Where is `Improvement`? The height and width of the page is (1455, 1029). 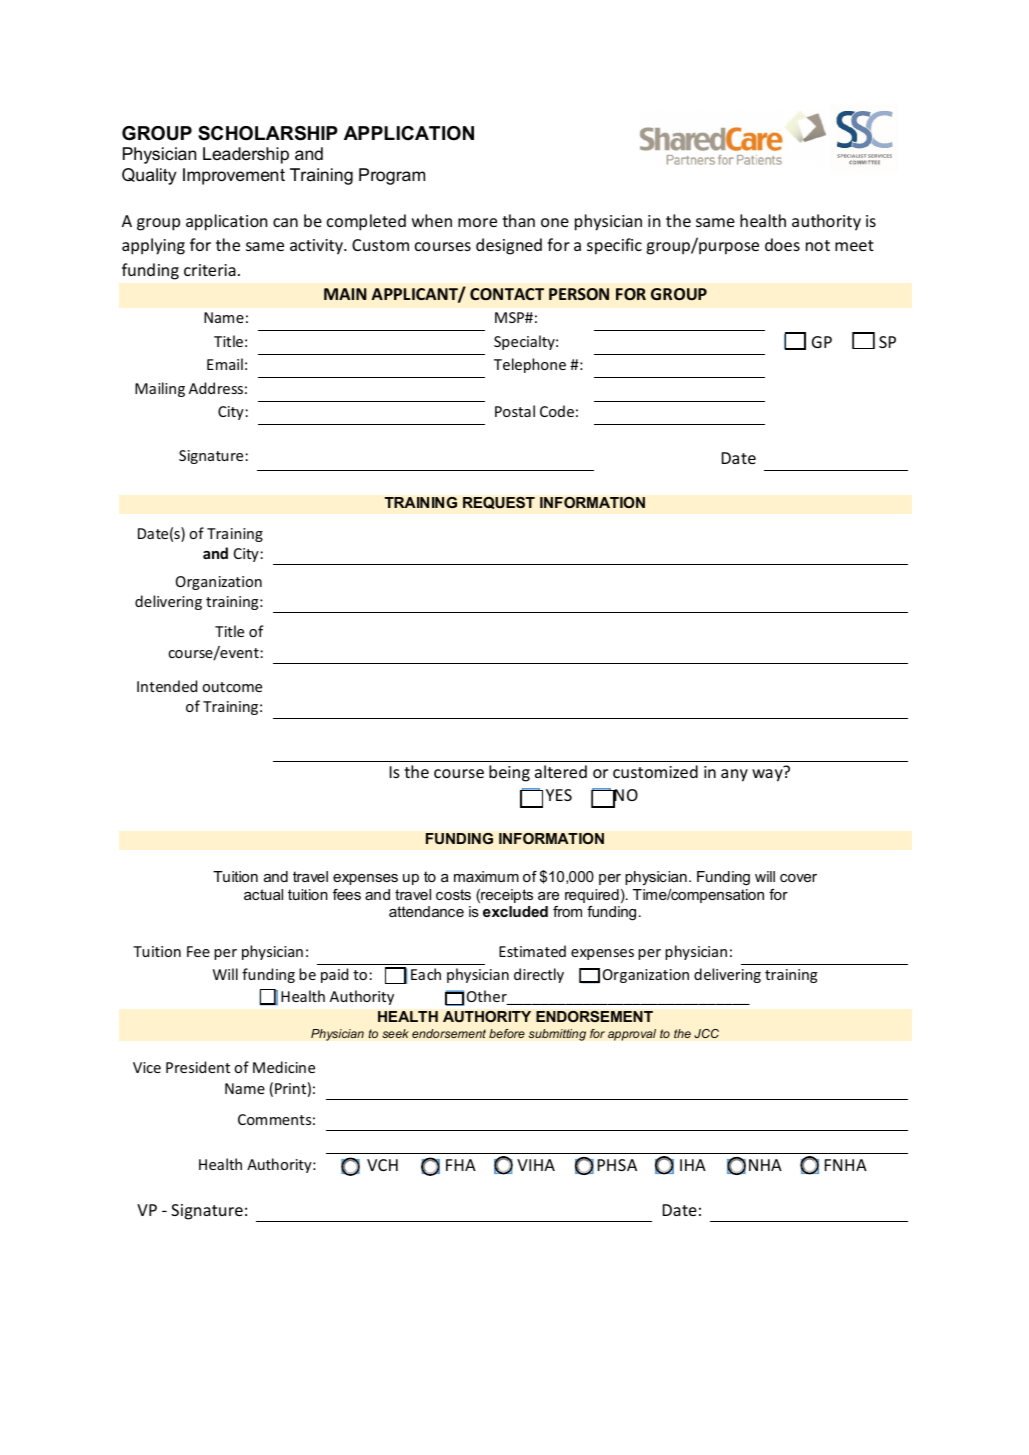 Improvement is located at coordinates (234, 176).
